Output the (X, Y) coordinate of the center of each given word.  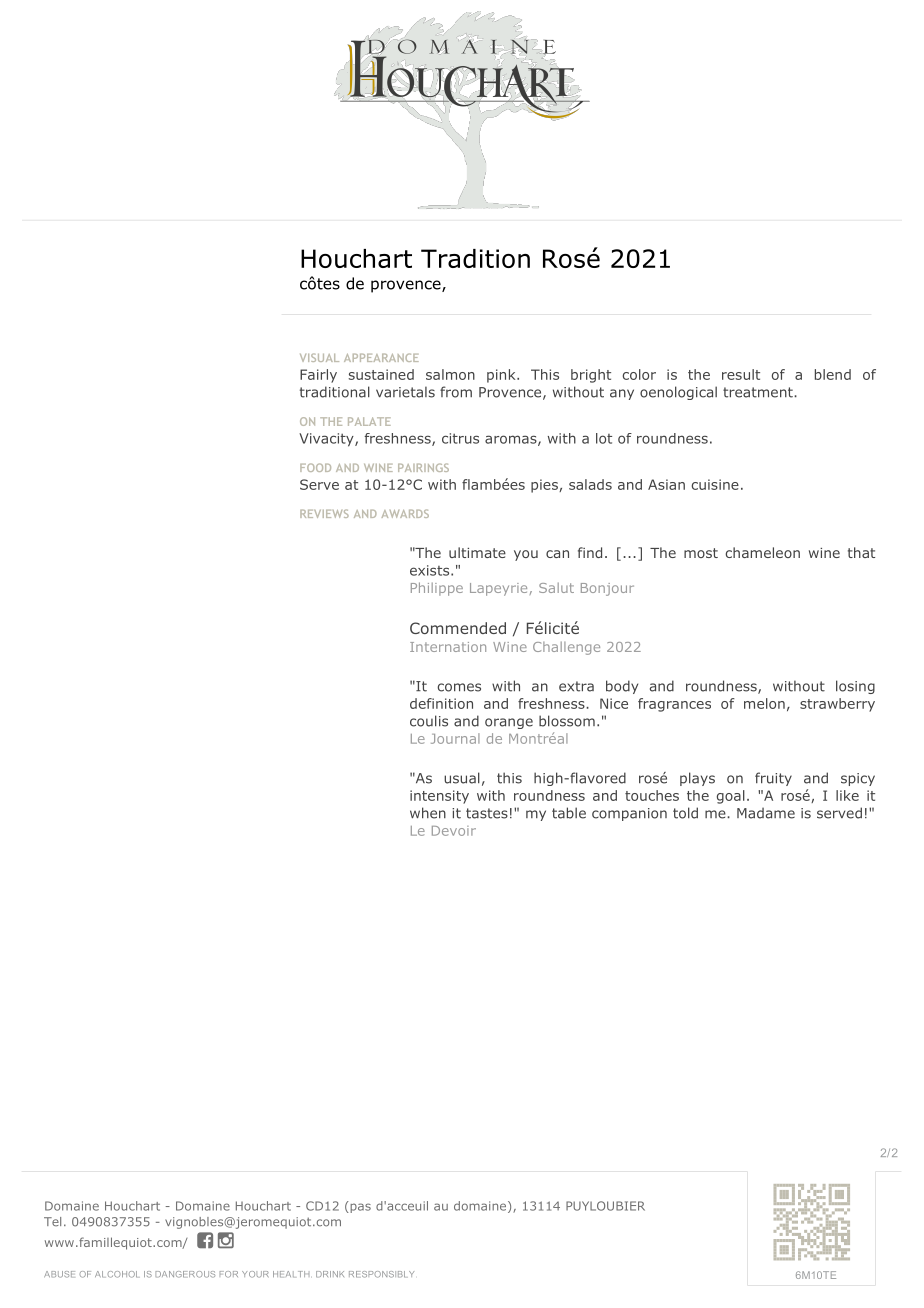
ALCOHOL (117, 1274)
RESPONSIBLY (381, 1274)
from (456, 392)
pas (359, 1207)
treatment (759, 392)
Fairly (318, 376)
